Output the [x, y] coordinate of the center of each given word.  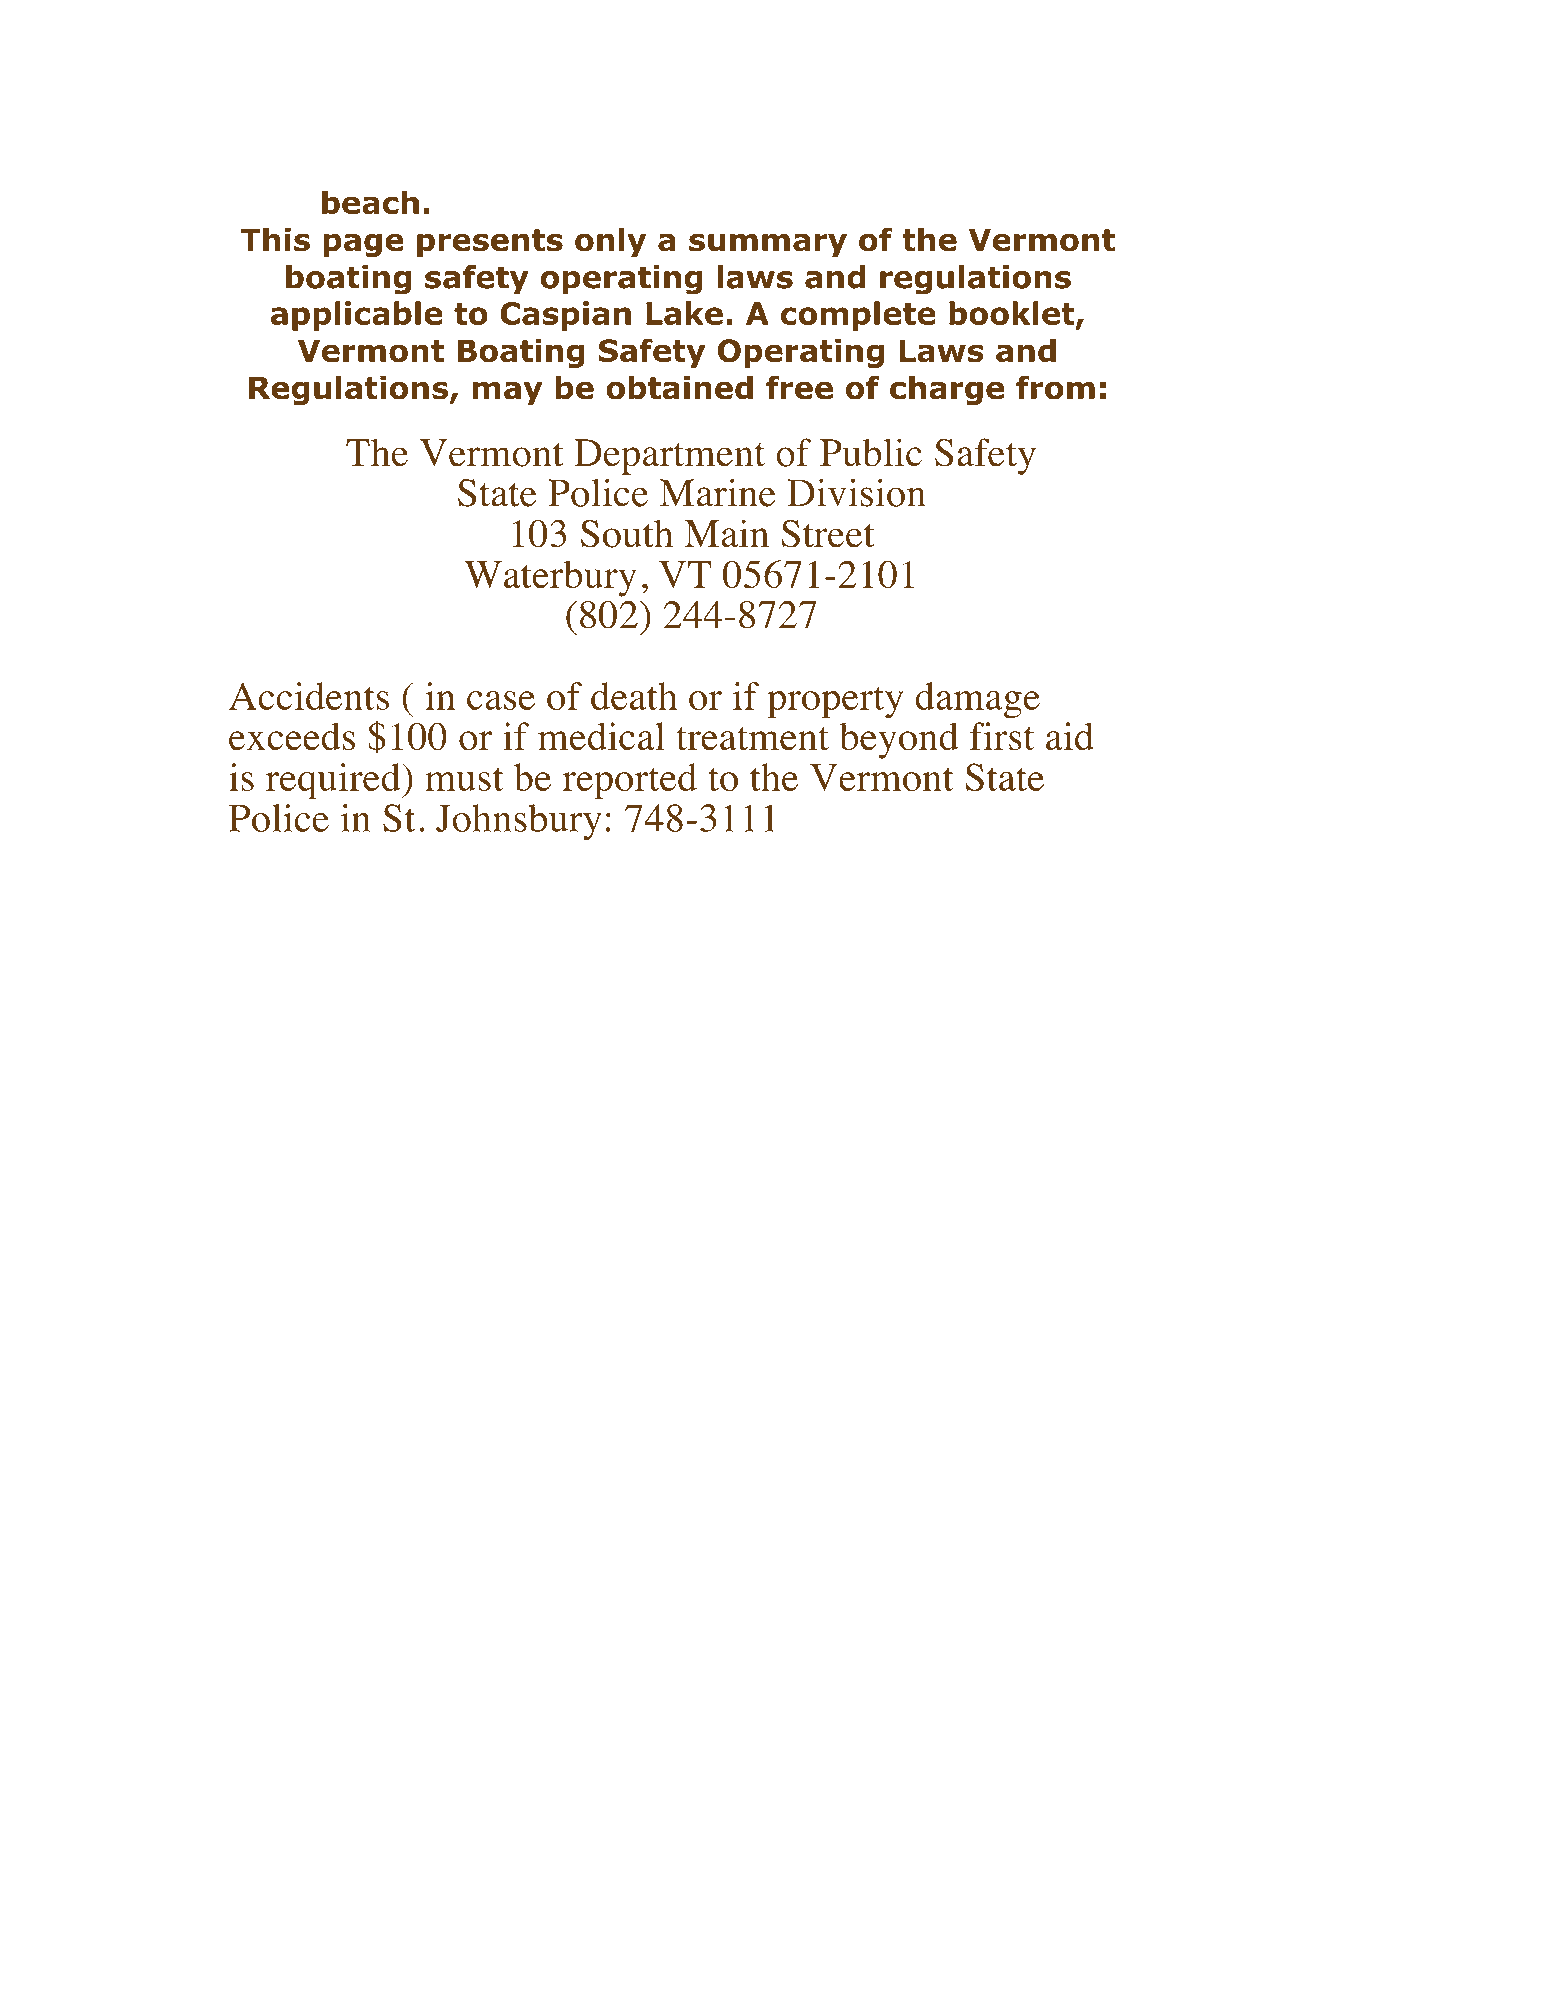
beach [370, 202]
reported [629, 781]
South [627, 533]
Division [856, 492]
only [610, 242]
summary [768, 245]
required [334, 781]
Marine [718, 492]
